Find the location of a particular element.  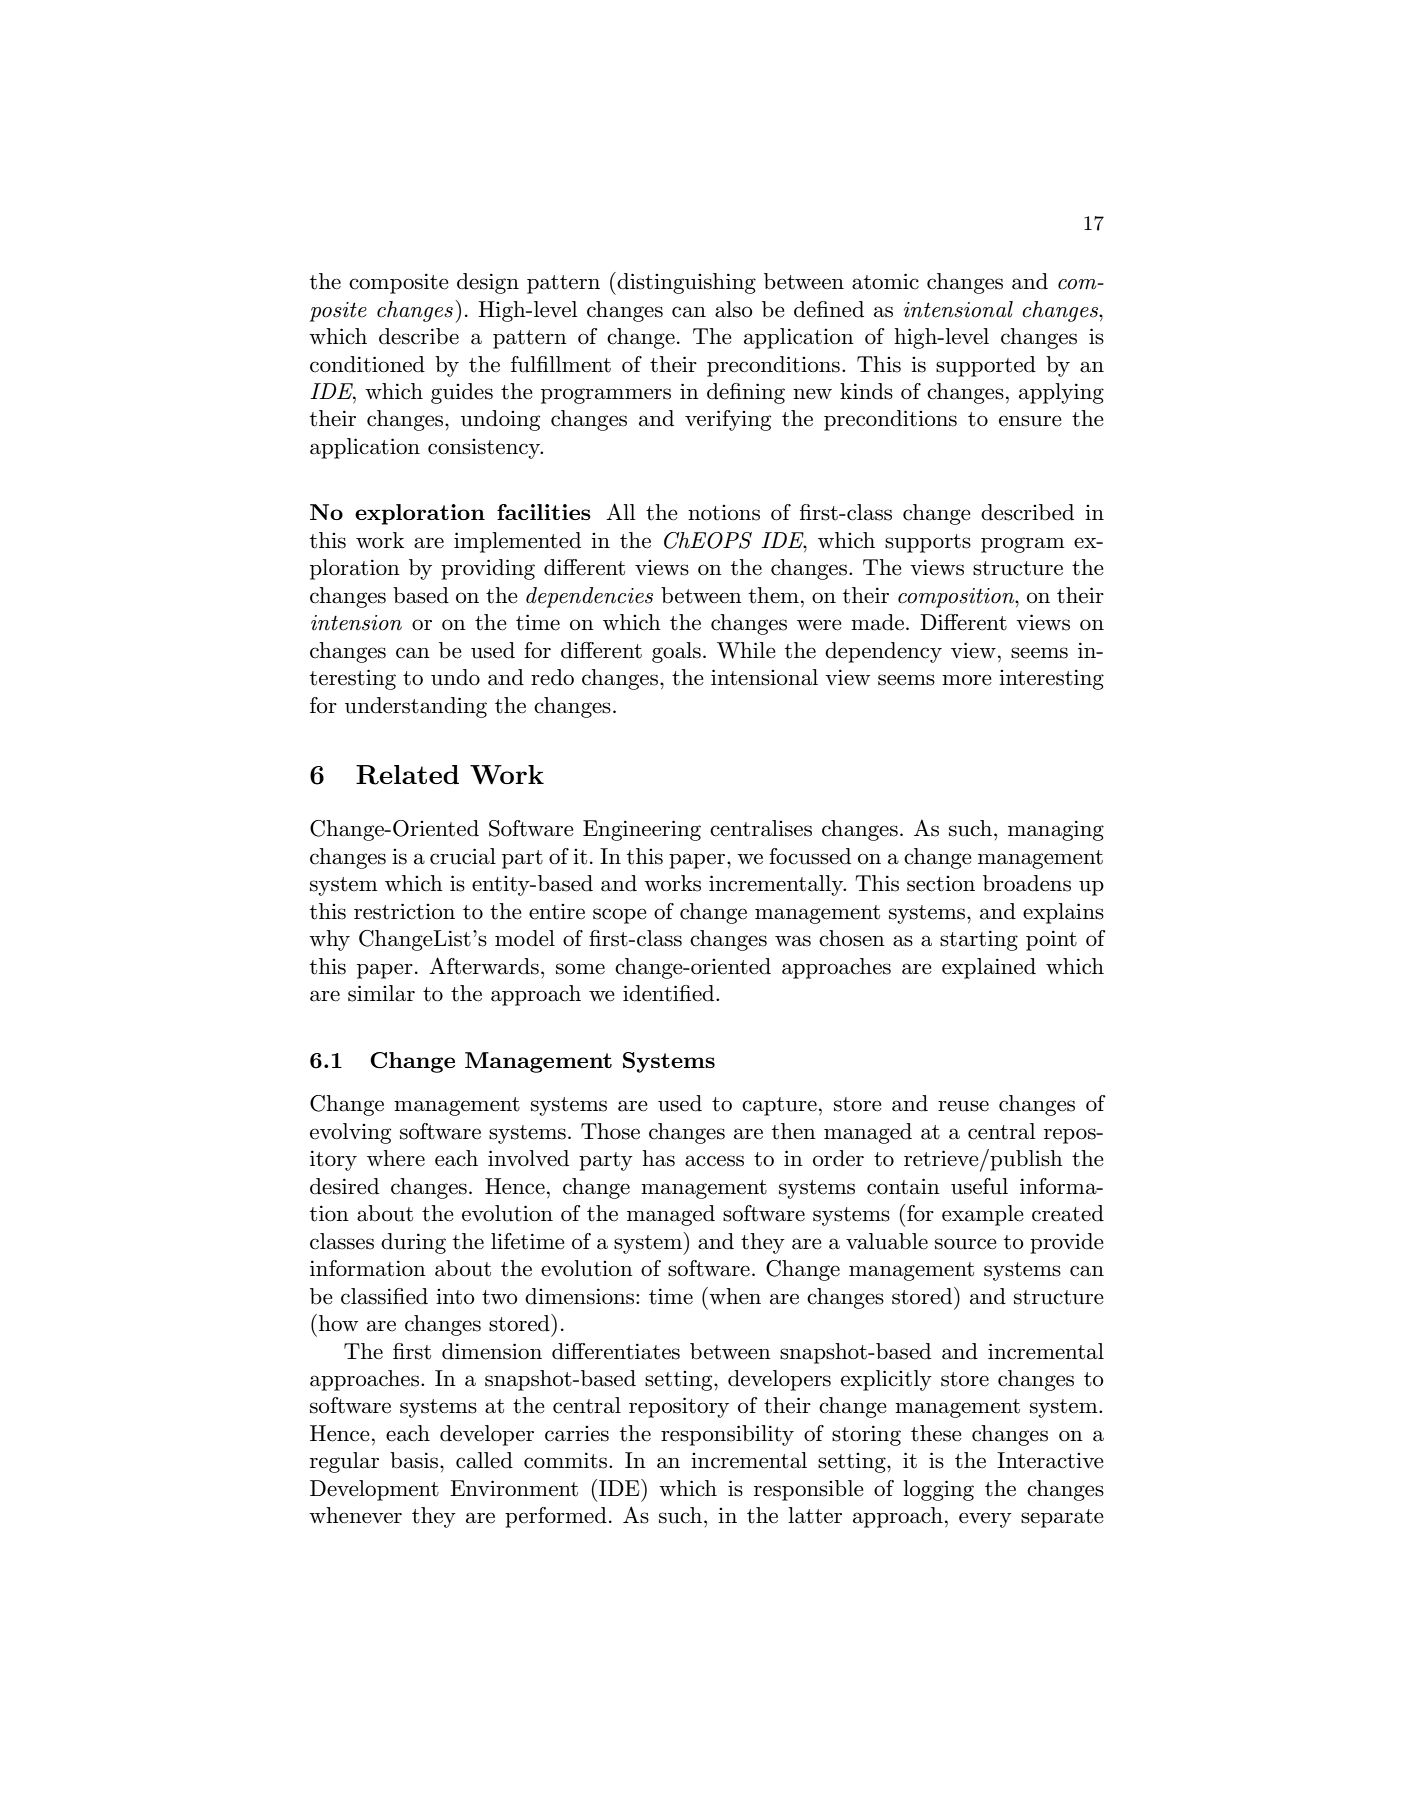

also is located at coordinates (734, 309).
